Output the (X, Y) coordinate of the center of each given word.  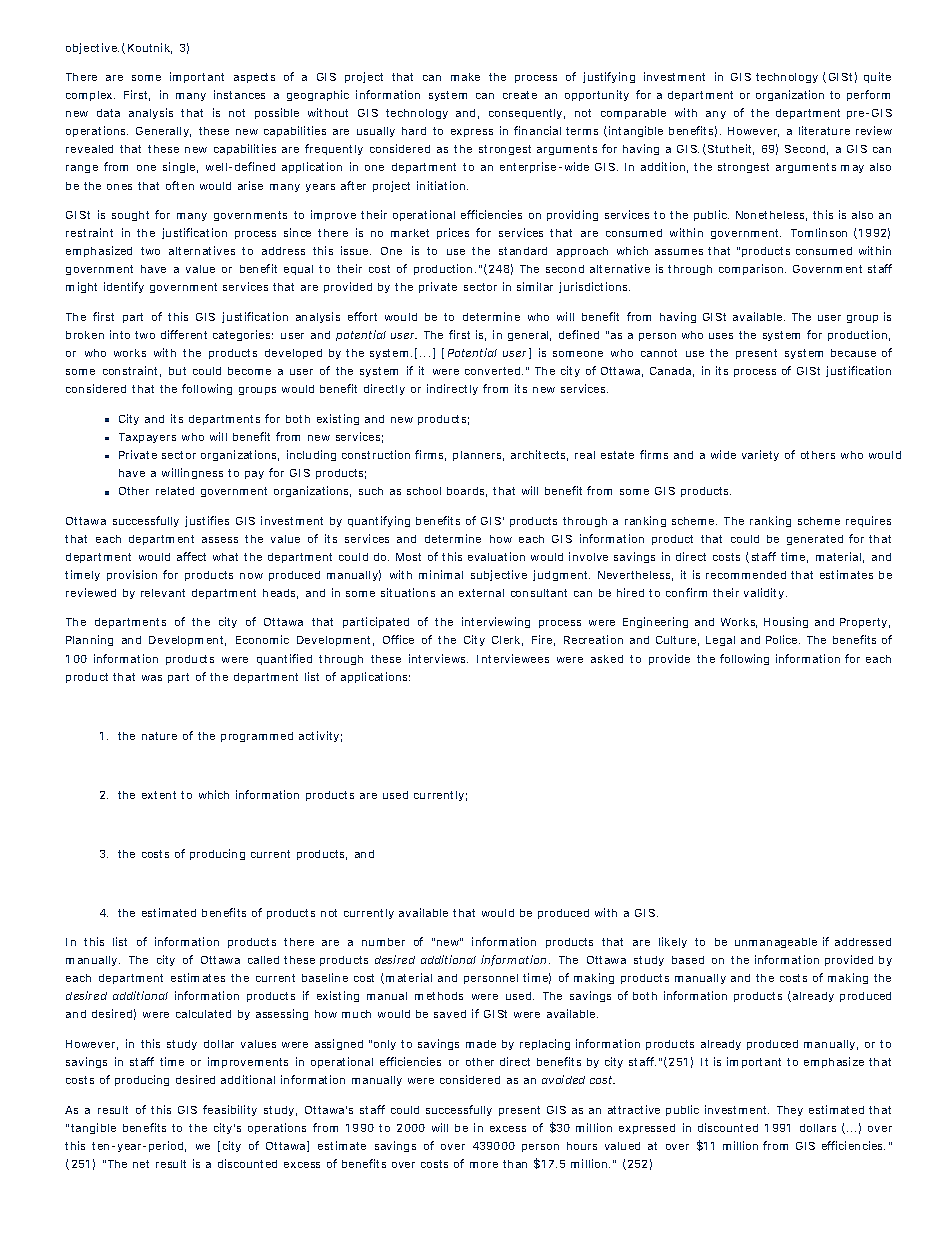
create (520, 95)
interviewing (496, 622)
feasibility (230, 1110)
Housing (786, 622)
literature (824, 130)
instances (239, 94)
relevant (163, 593)
